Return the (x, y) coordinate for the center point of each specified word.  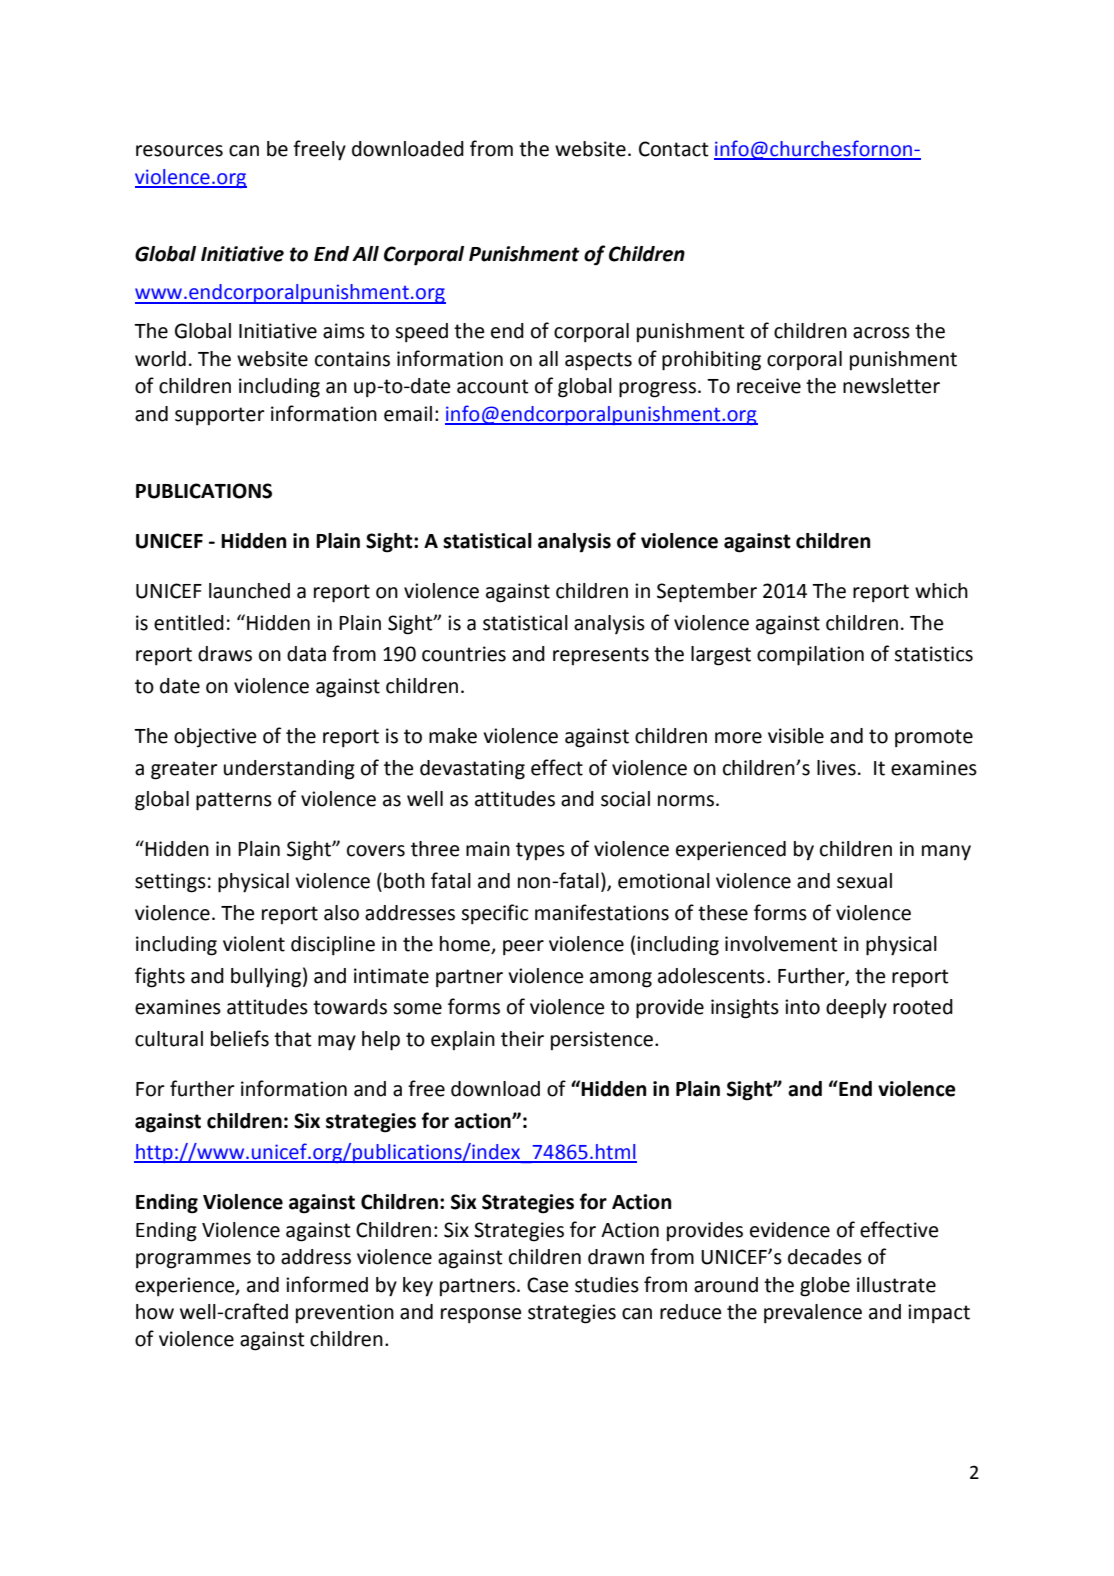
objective (215, 738)
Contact (674, 149)
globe (825, 1287)
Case (547, 1285)
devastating (472, 770)
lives (836, 768)
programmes (193, 1261)
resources (179, 151)
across (881, 333)
